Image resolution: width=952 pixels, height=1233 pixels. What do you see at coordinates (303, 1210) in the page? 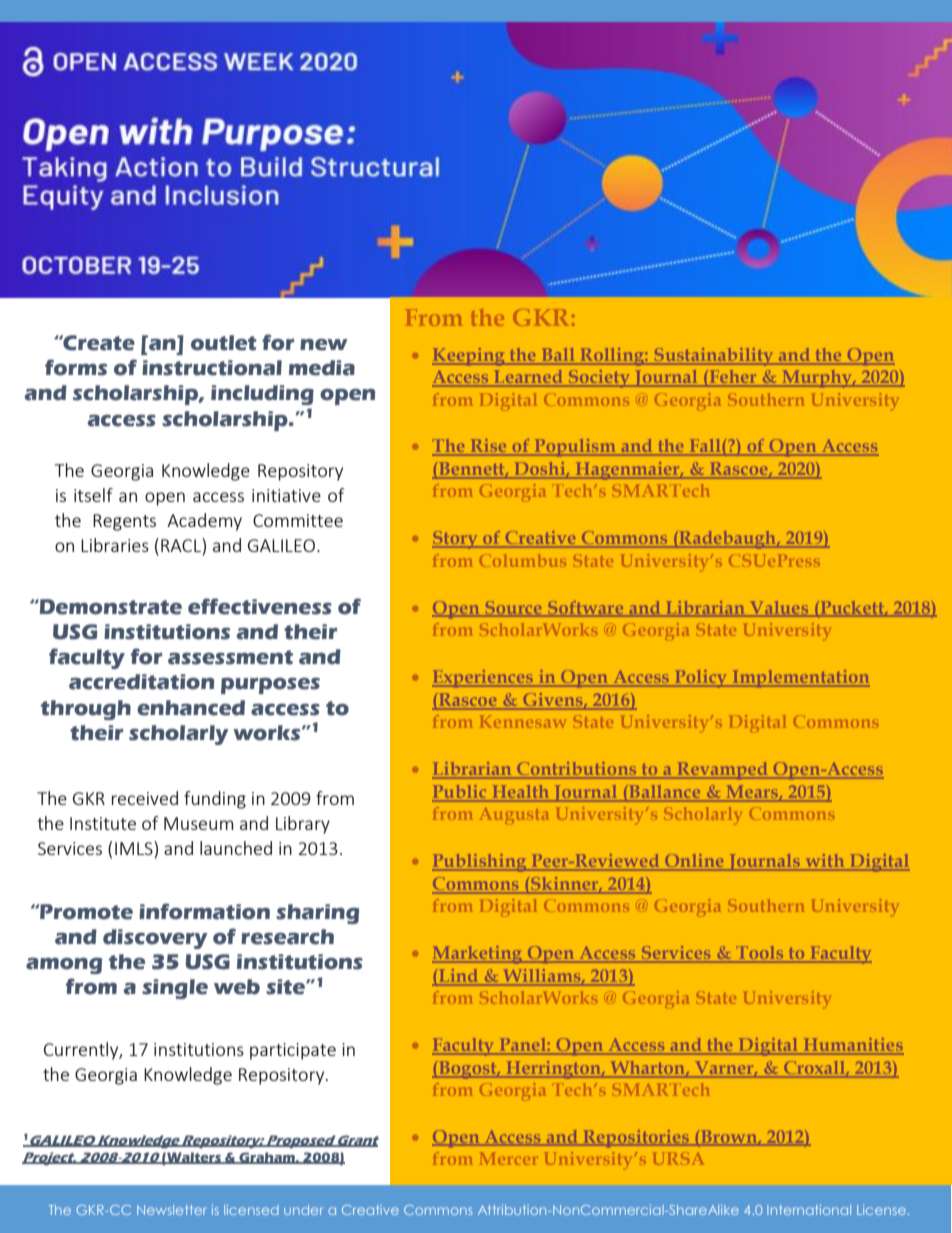
I see `under` at bounding box center [303, 1210].
